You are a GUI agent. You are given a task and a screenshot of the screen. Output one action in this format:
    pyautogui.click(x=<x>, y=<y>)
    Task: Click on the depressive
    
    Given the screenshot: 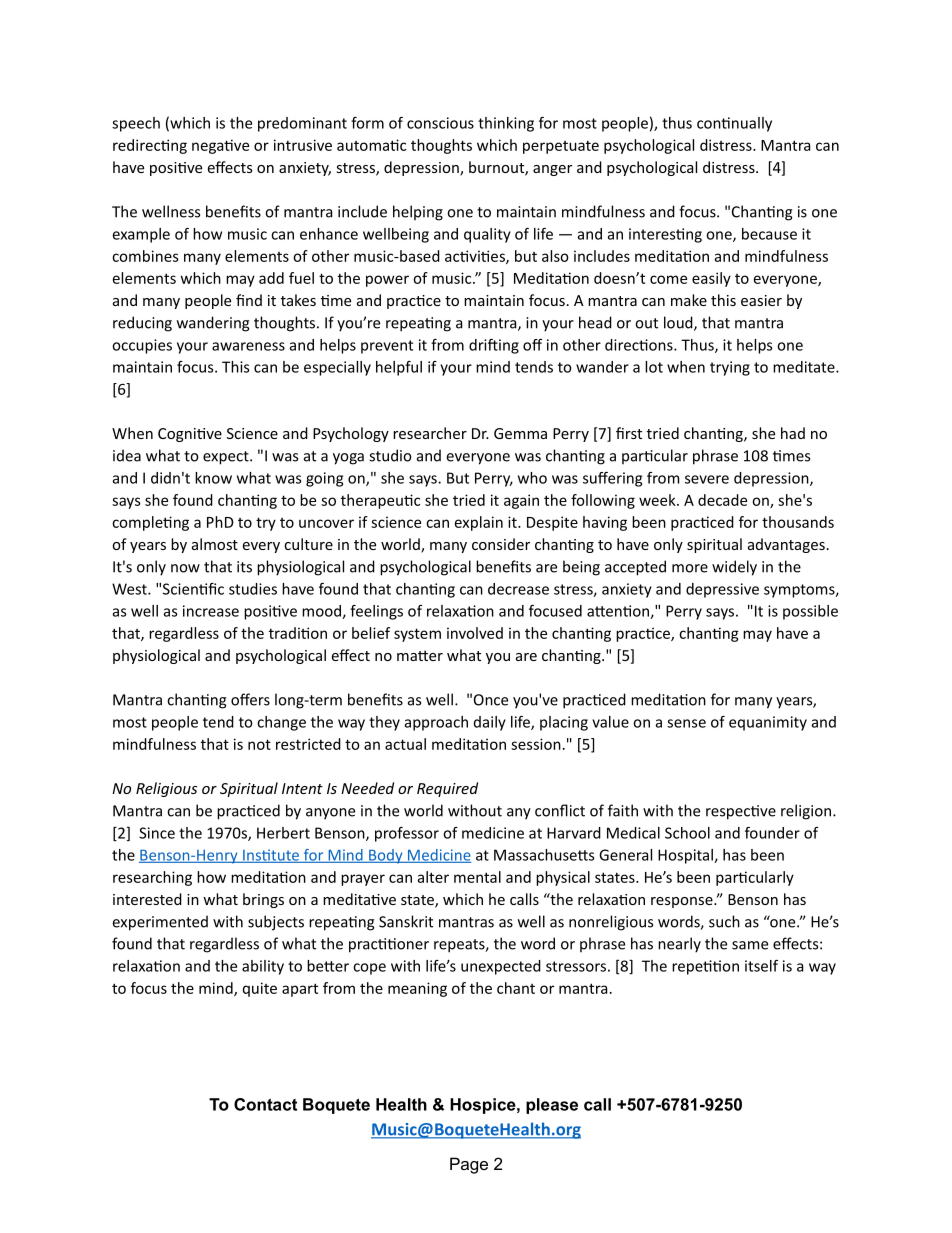 What is the action you would take?
    pyautogui.click(x=722, y=590)
